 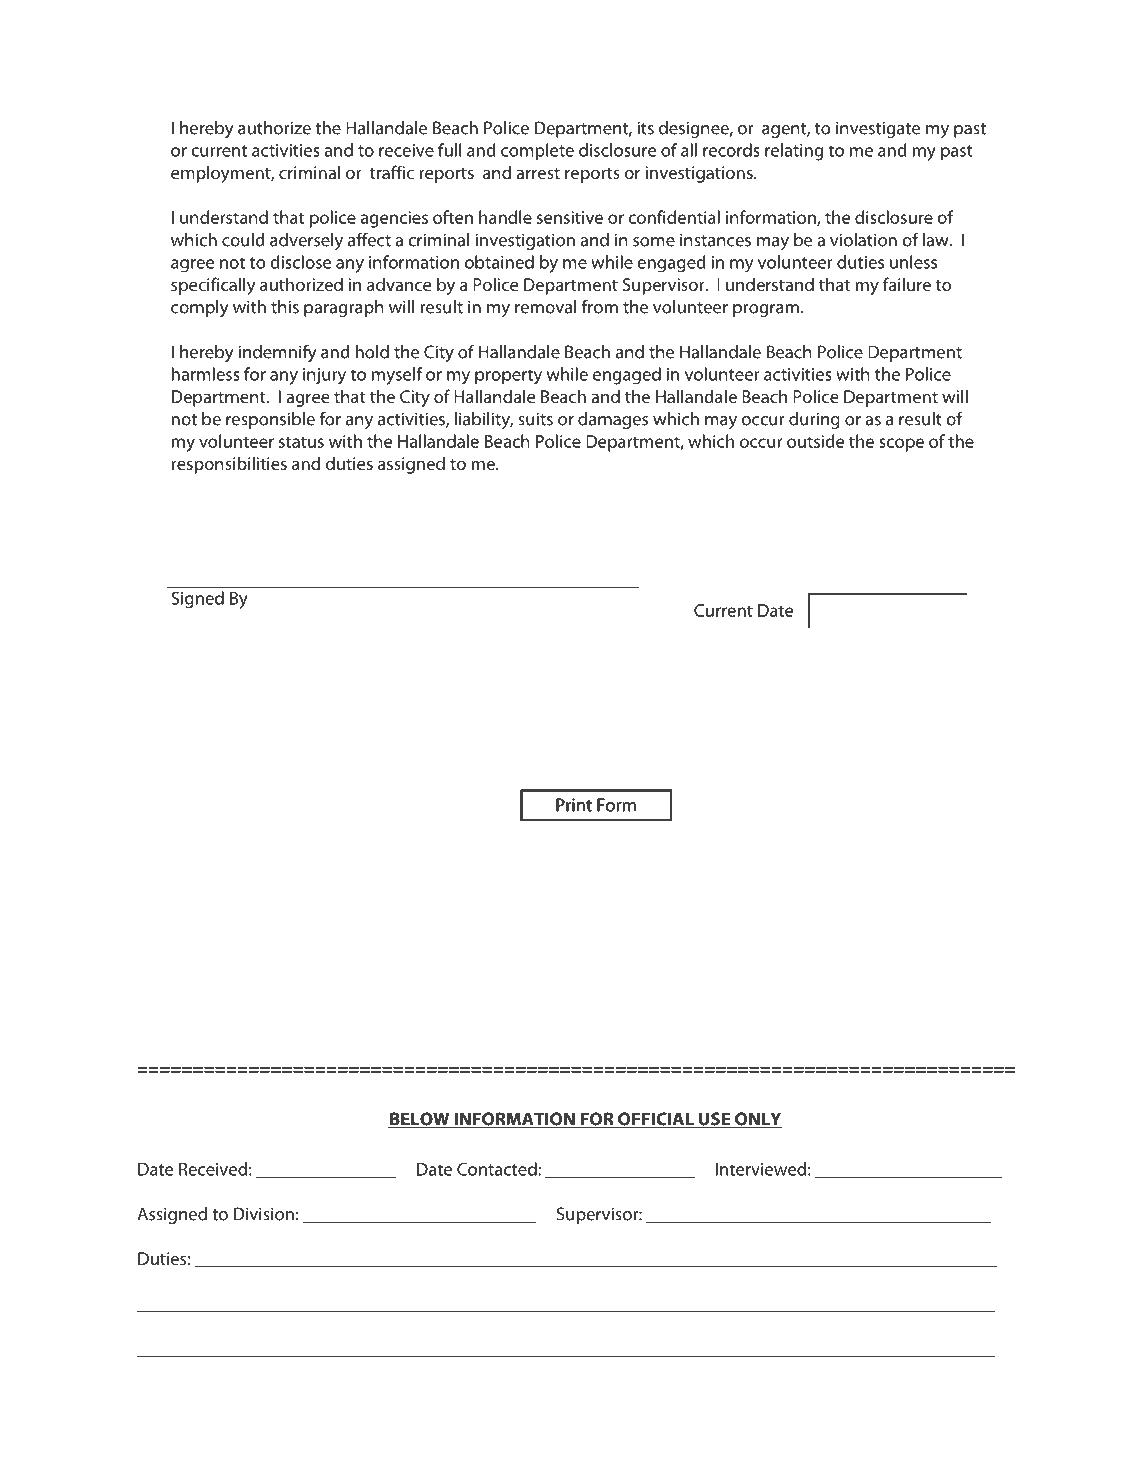 I want to click on ONLY, so click(x=757, y=1120).
